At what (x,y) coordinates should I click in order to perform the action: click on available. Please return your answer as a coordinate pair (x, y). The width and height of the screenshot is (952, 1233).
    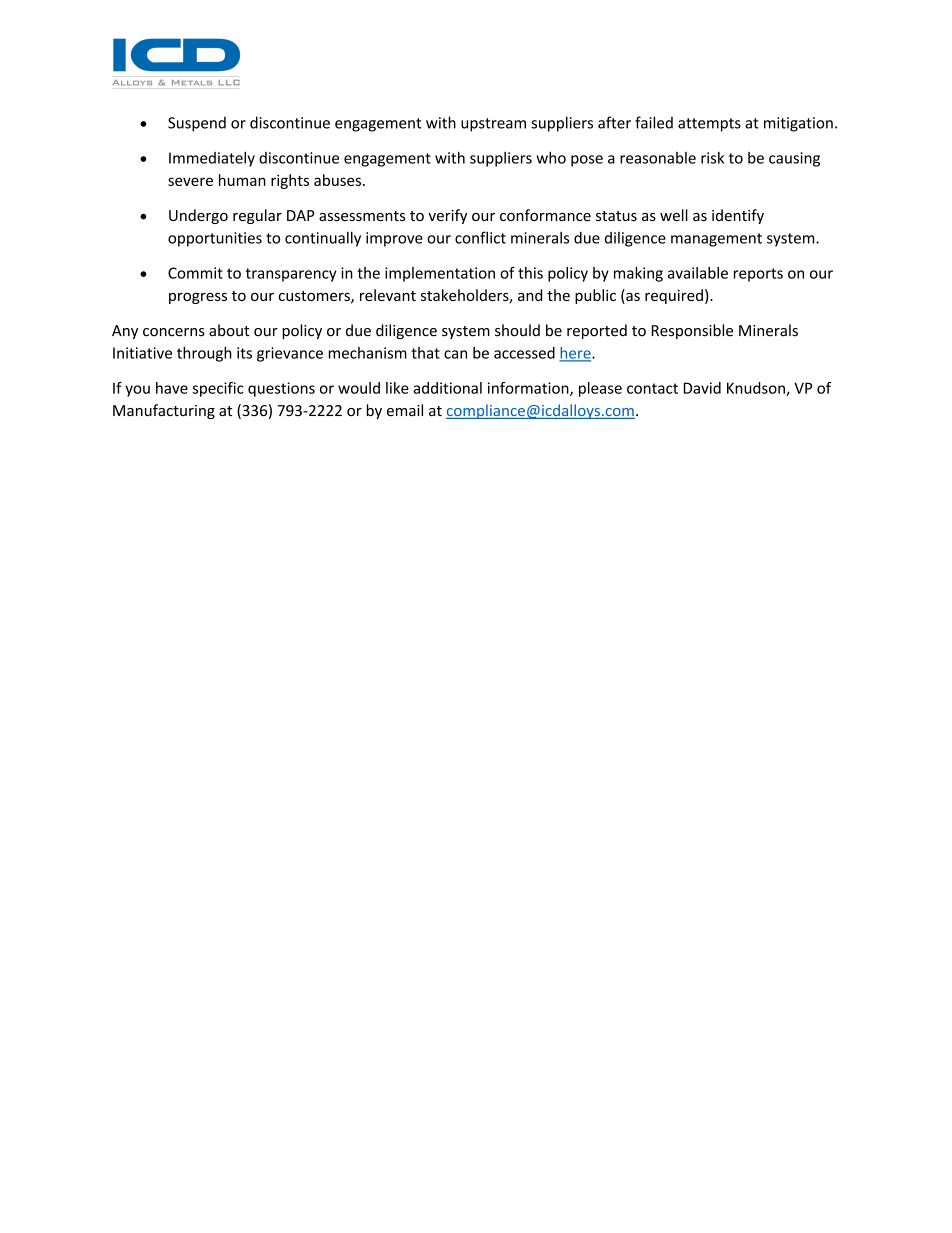
    Looking at the image, I should click on (698, 273).
